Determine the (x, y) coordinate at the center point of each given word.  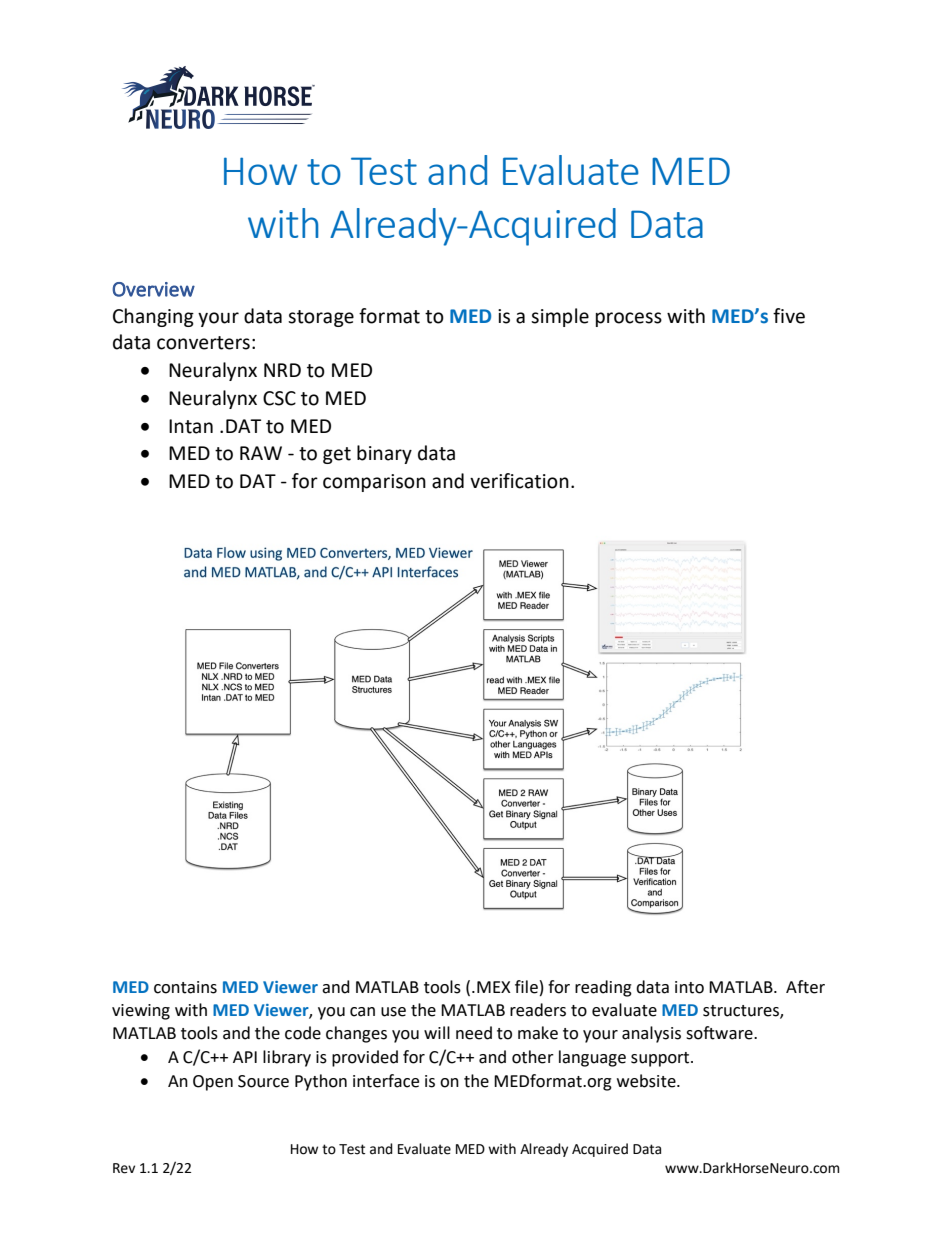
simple (560, 317)
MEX (494, 987)
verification (519, 481)
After (805, 987)
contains (185, 987)
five (789, 316)
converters (203, 343)
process (629, 319)
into (689, 987)
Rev (124, 1168)
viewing (141, 1012)
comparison (374, 483)
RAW (261, 453)
